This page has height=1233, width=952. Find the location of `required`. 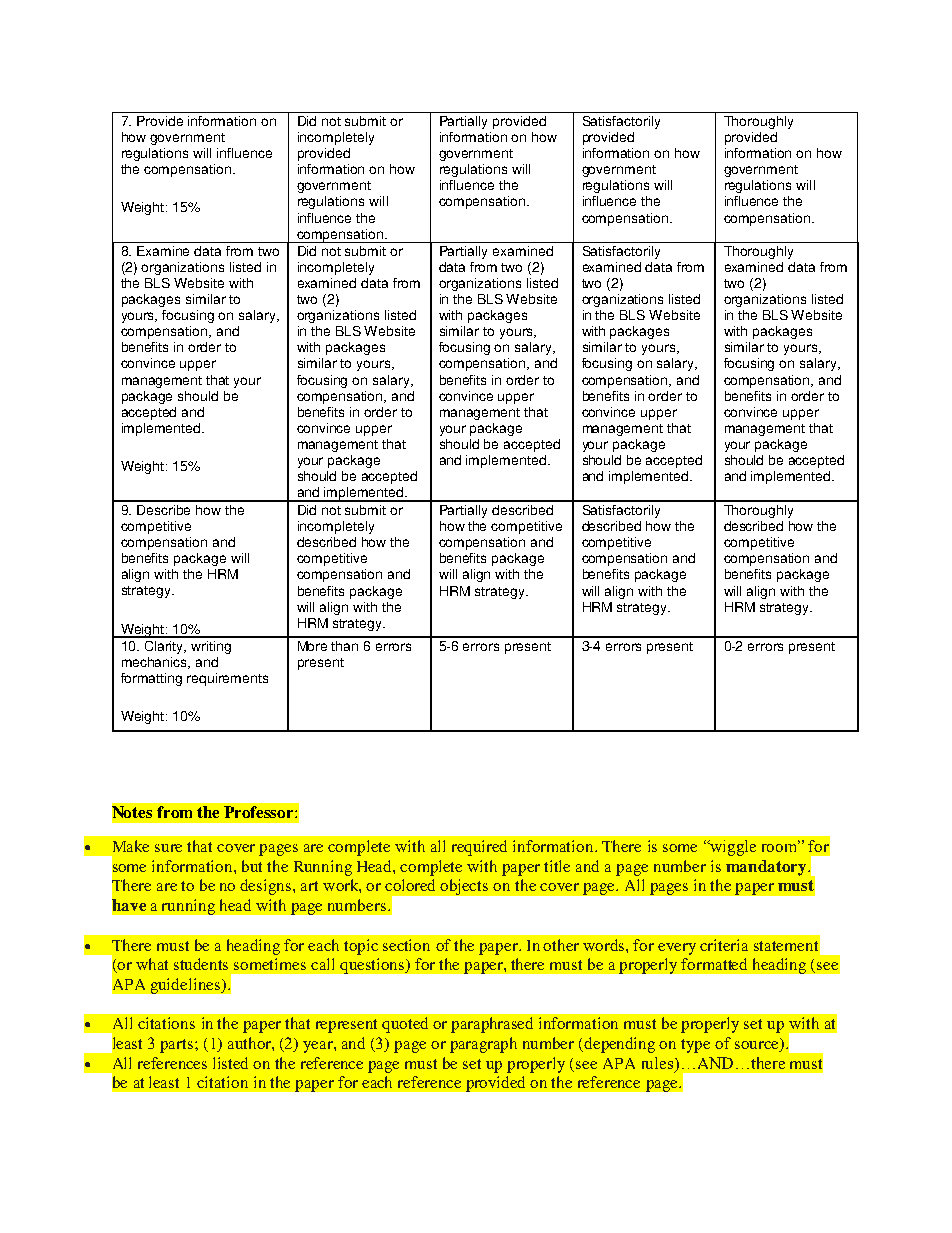

required is located at coordinates (479, 848).
